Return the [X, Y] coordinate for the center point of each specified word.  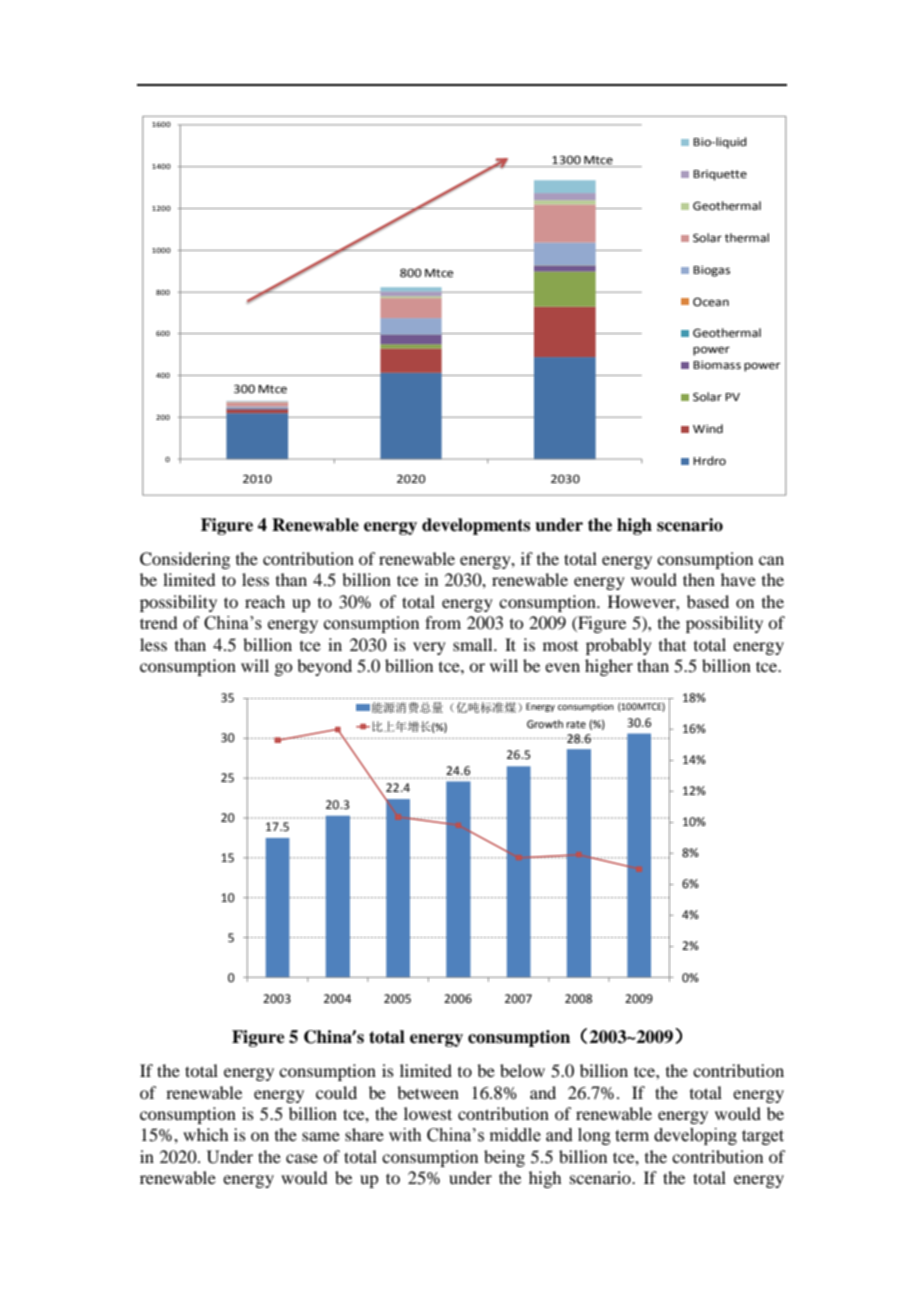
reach [265, 601]
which [205, 1134]
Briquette [720, 175]
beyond [324, 667]
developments [476, 526]
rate [576, 724]
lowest [428, 1113]
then [699, 579]
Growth [545, 724]
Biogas [711, 271]
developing [695, 1136]
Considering [185, 560]
